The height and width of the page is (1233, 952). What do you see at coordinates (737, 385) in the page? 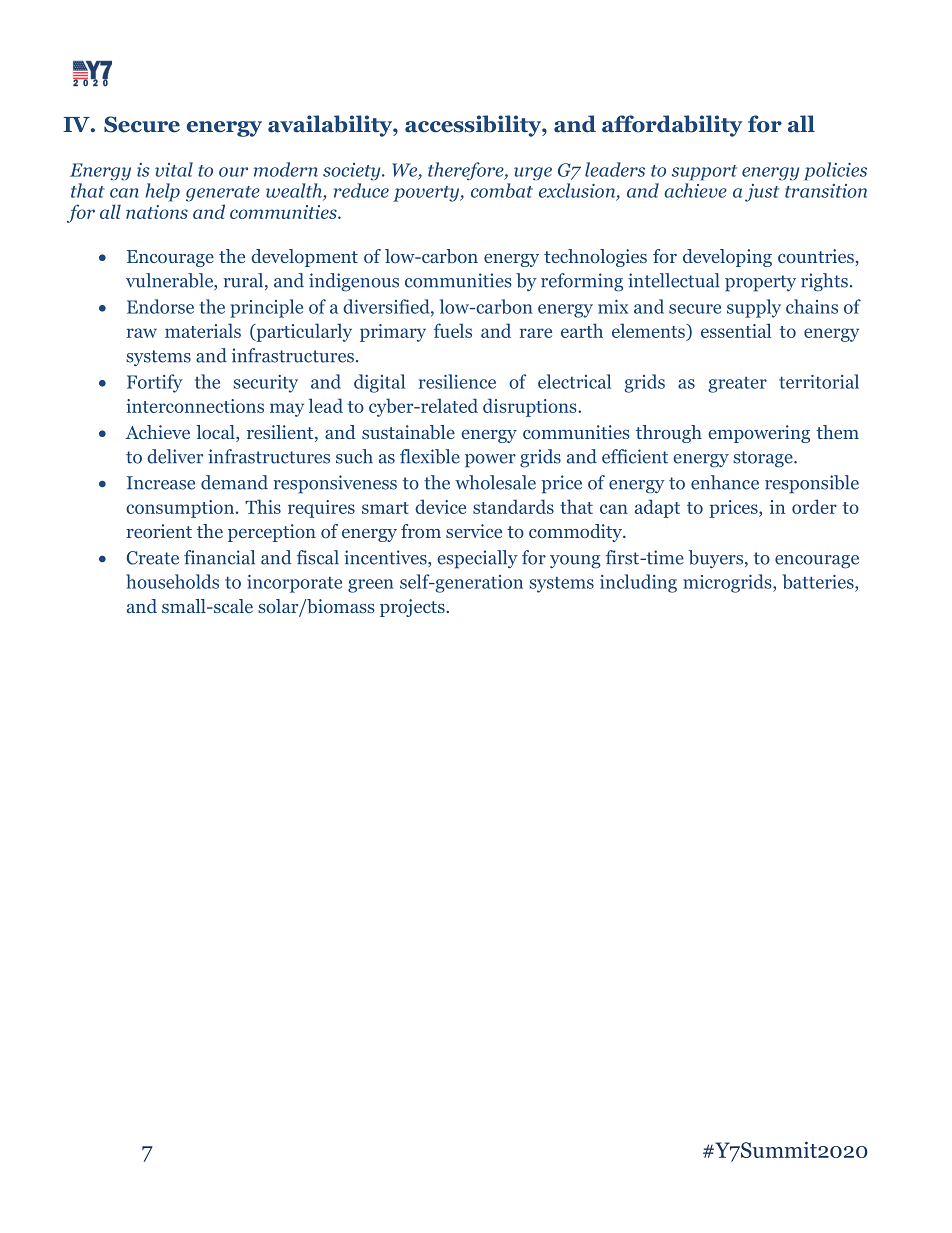
I see `greater` at bounding box center [737, 385].
